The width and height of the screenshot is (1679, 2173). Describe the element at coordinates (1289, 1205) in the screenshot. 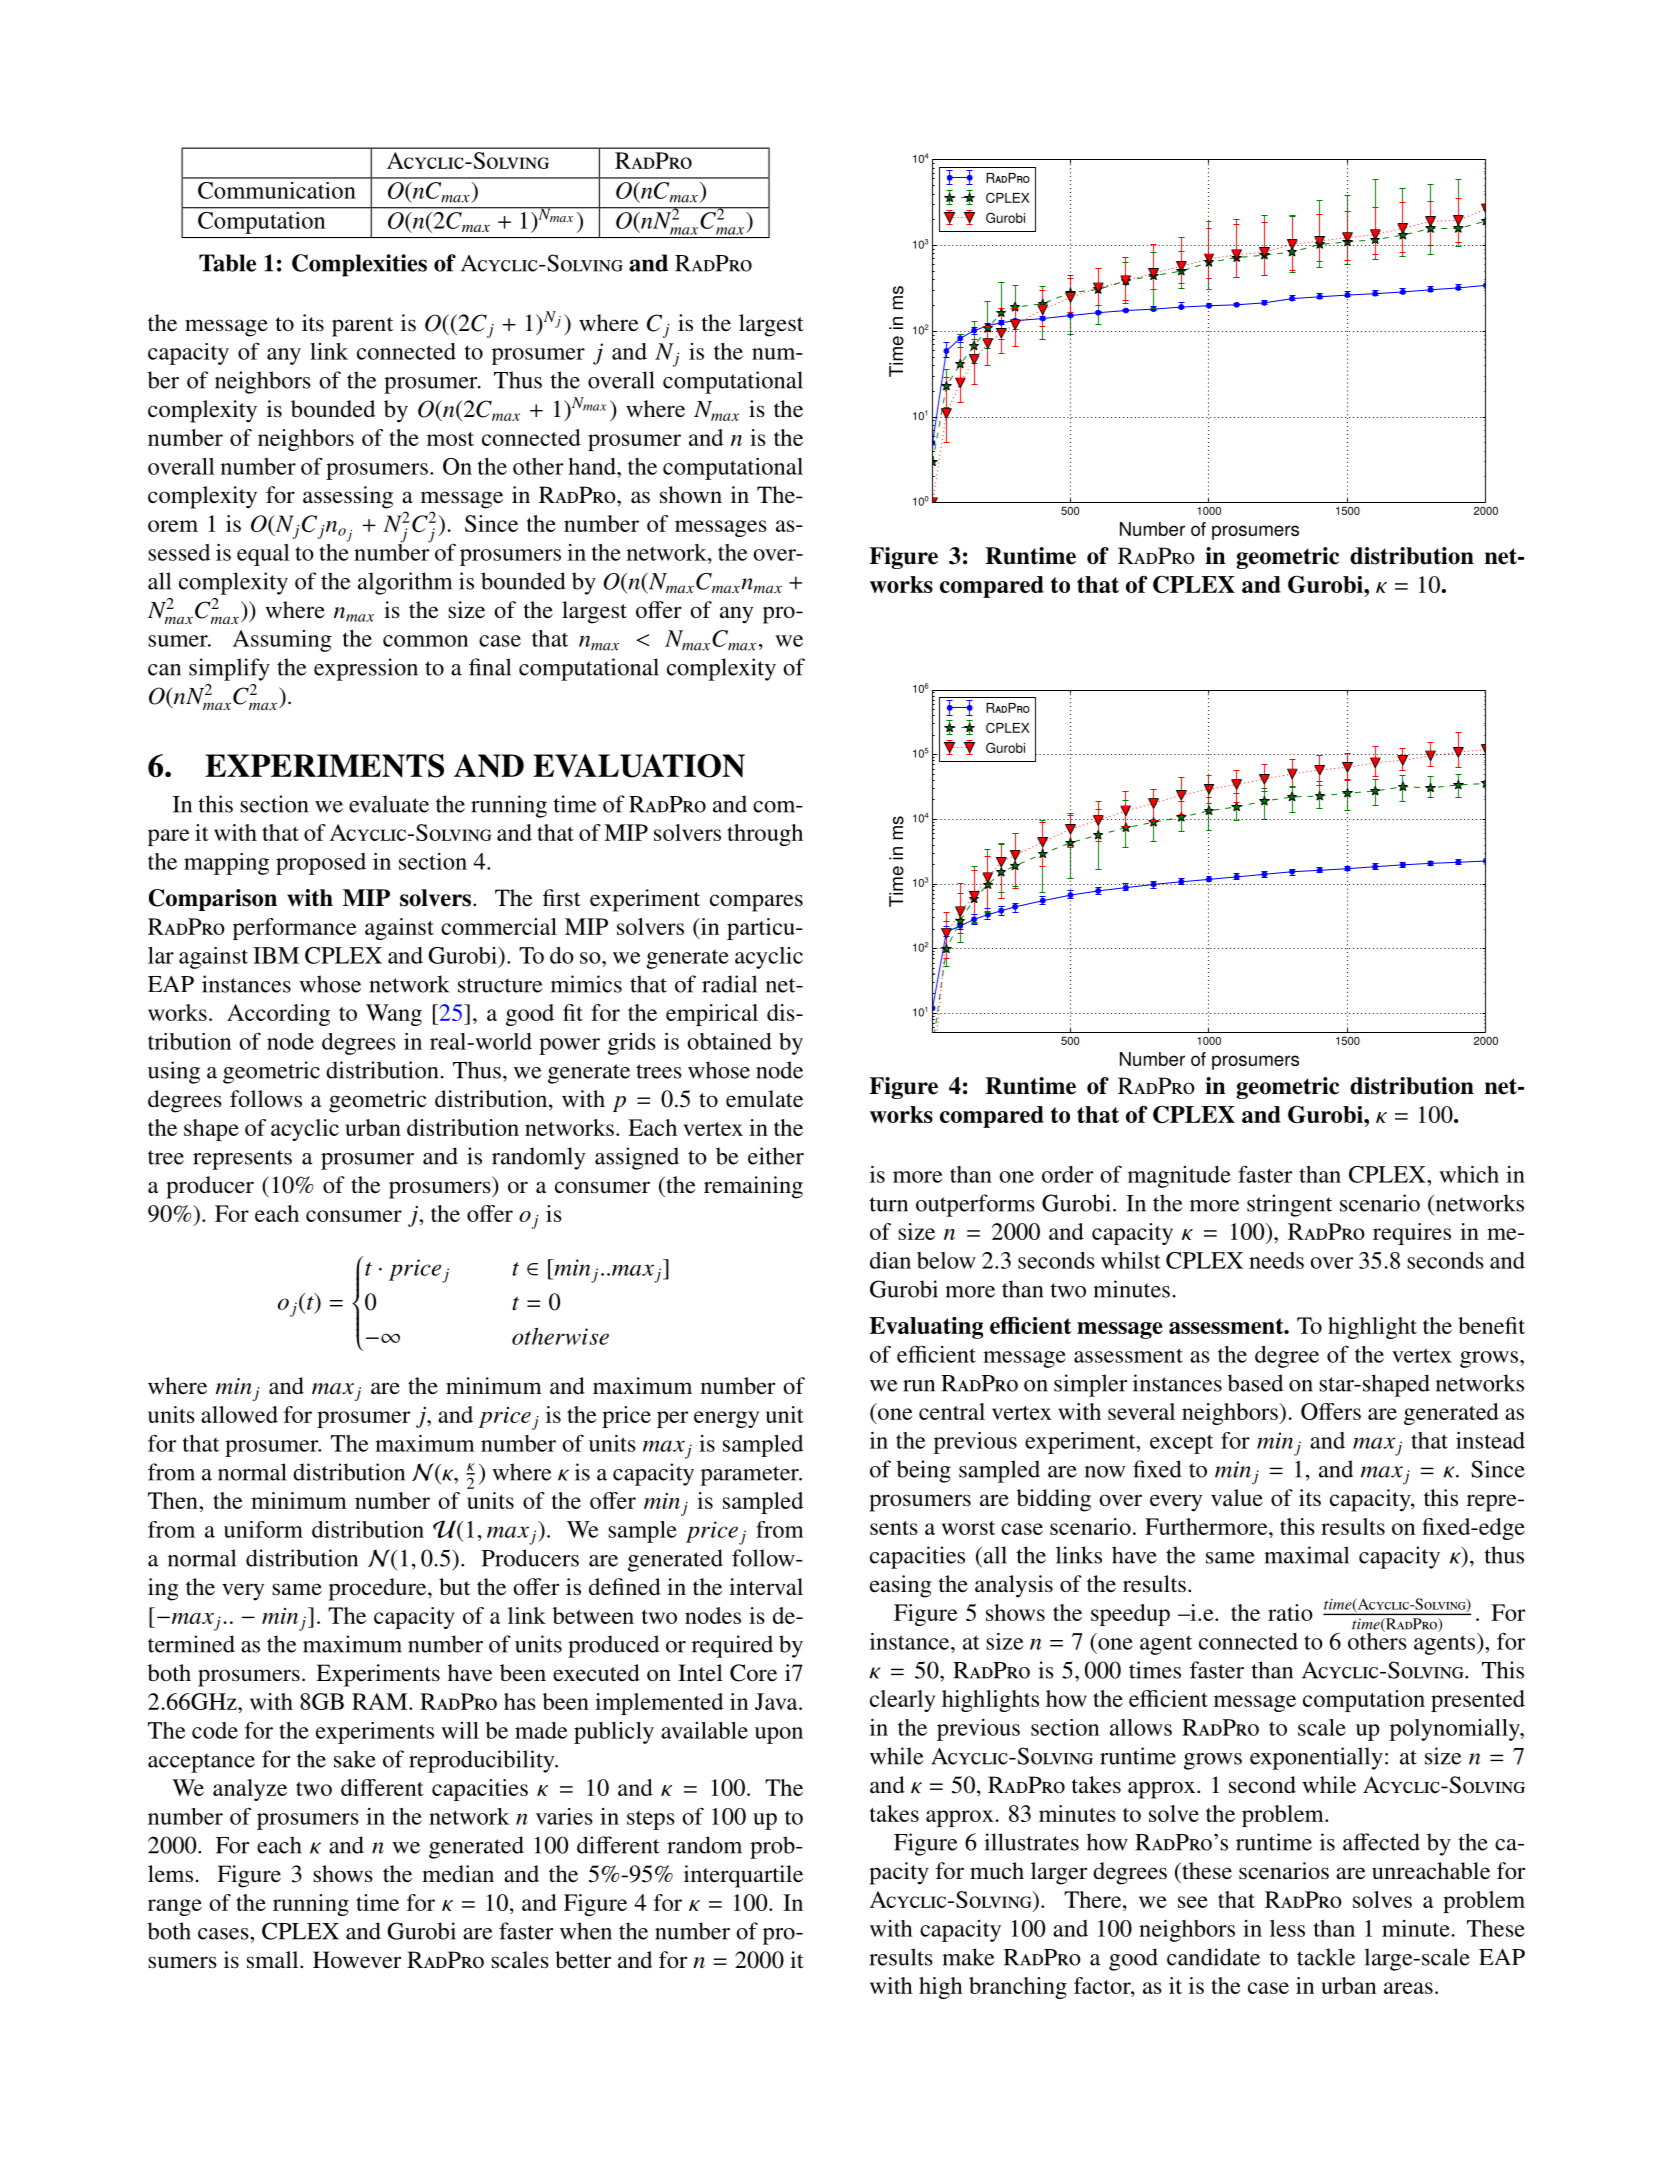

I see `stringent` at that location.
